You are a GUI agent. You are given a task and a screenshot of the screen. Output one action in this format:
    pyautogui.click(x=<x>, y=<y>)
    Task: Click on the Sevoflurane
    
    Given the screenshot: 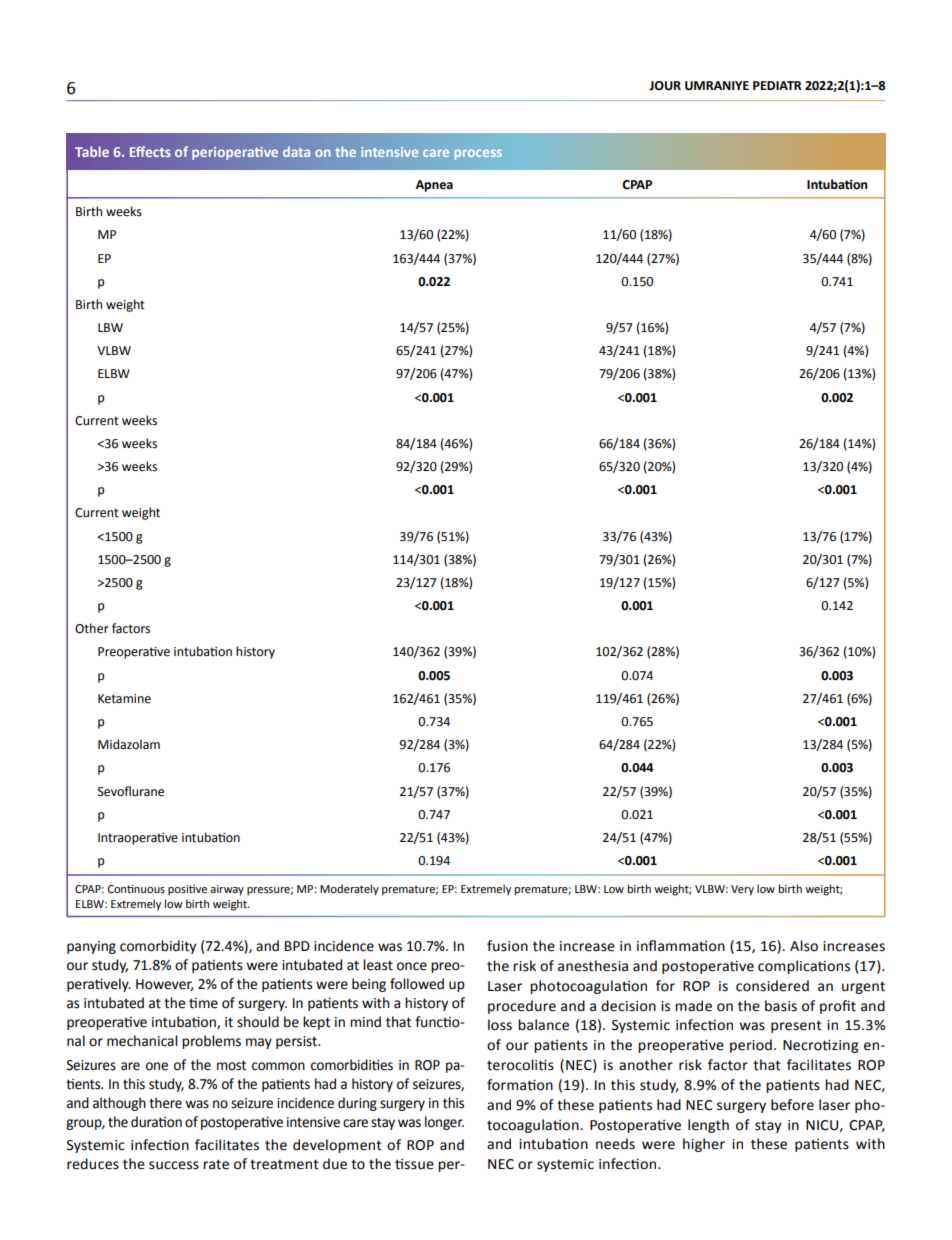 What is the action you would take?
    pyautogui.click(x=131, y=791)
